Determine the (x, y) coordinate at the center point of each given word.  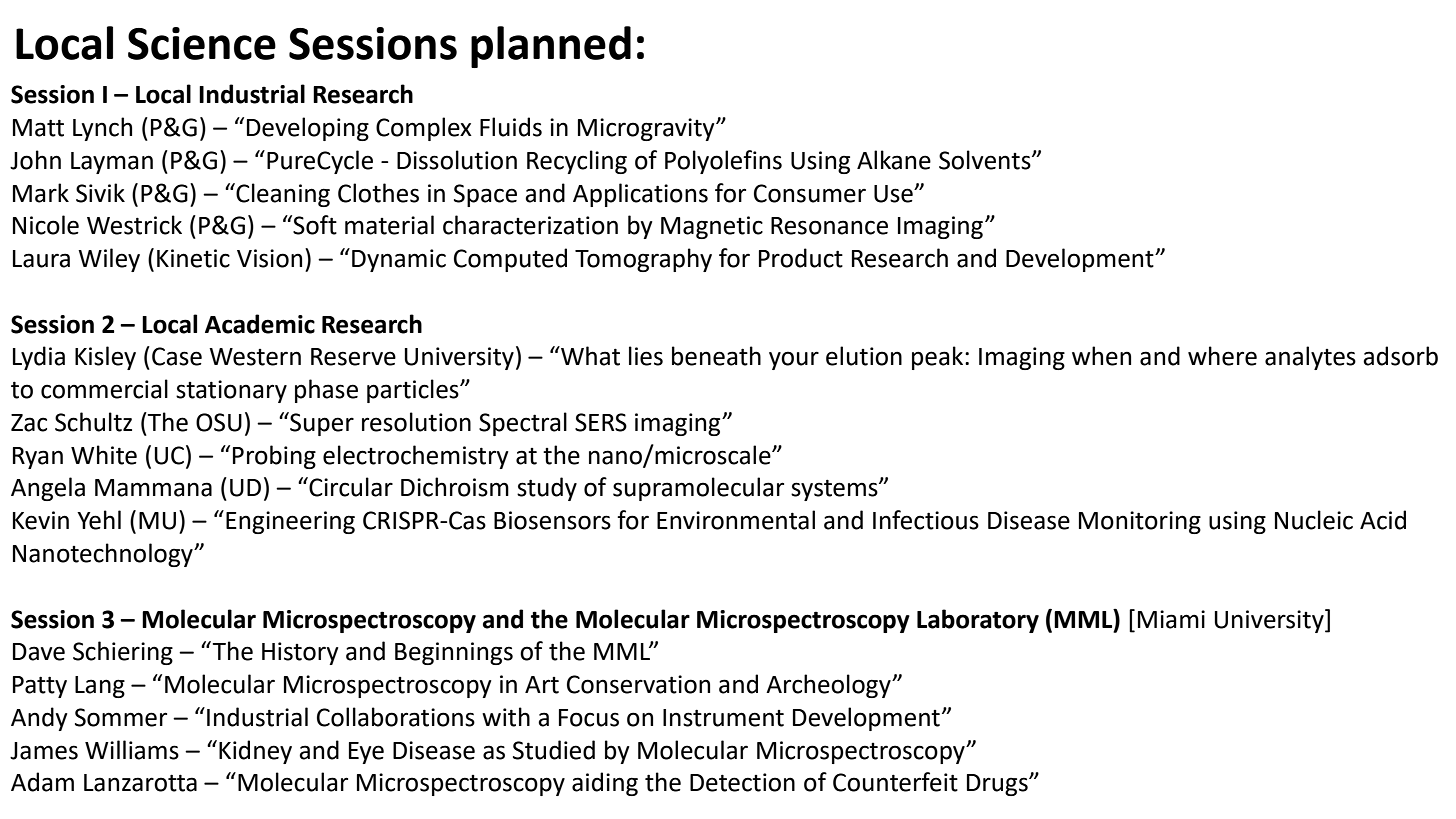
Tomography (643, 260)
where (1222, 356)
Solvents (986, 160)
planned (551, 47)
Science (202, 43)
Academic (260, 324)
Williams (132, 750)
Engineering (290, 522)
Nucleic (1314, 520)
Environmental (736, 520)
